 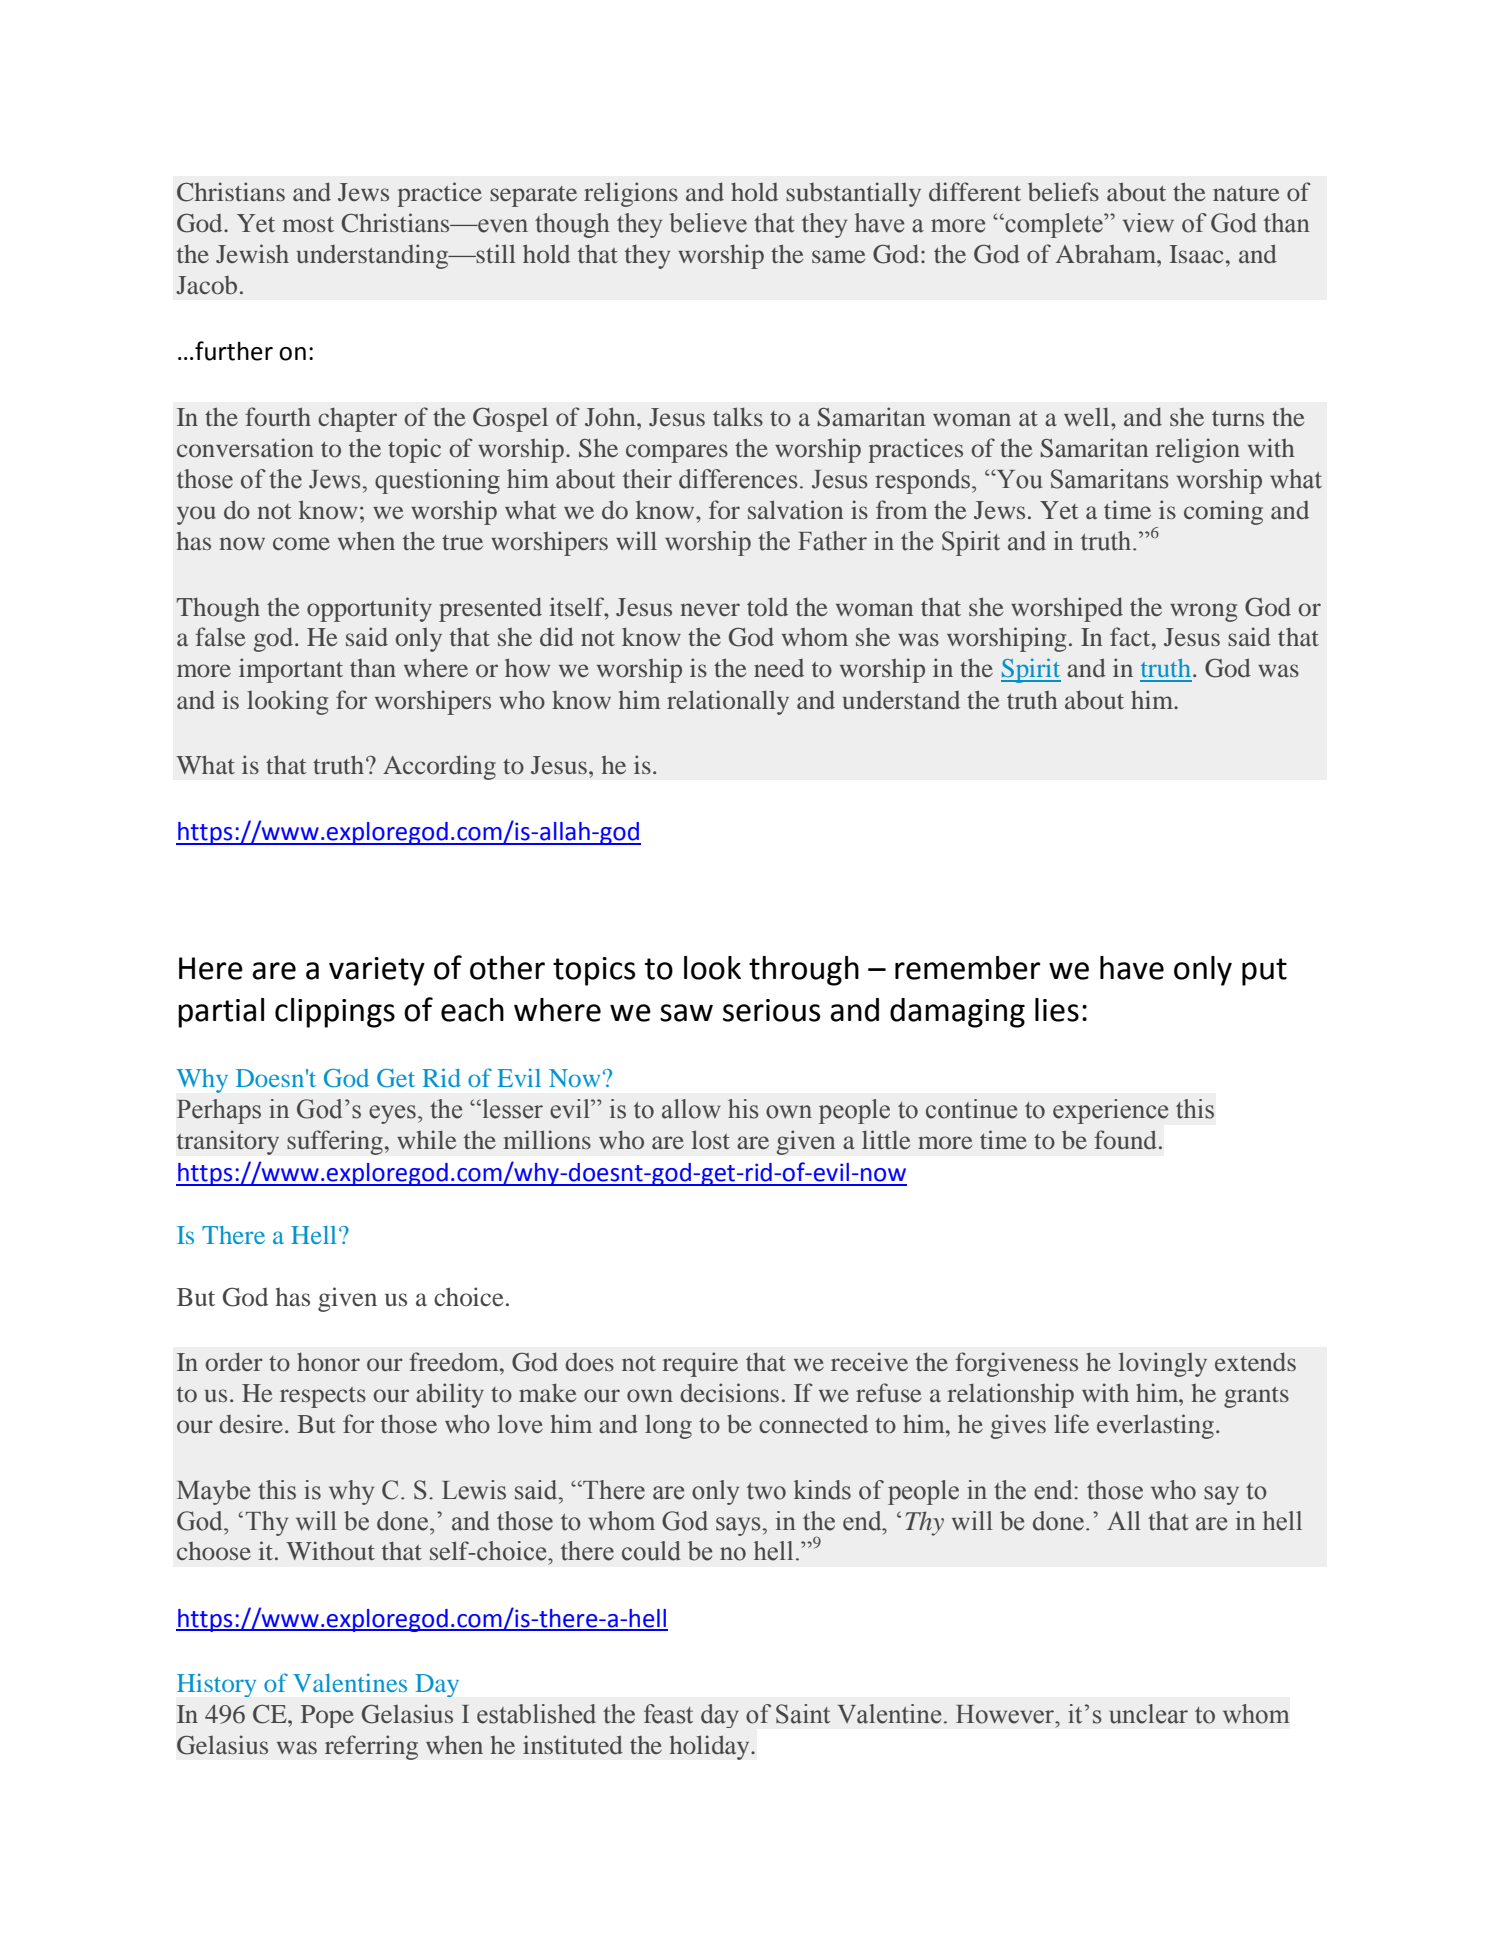 What do you see at coordinates (1149, 1714) in the screenshot?
I see `unclear` at bounding box center [1149, 1714].
